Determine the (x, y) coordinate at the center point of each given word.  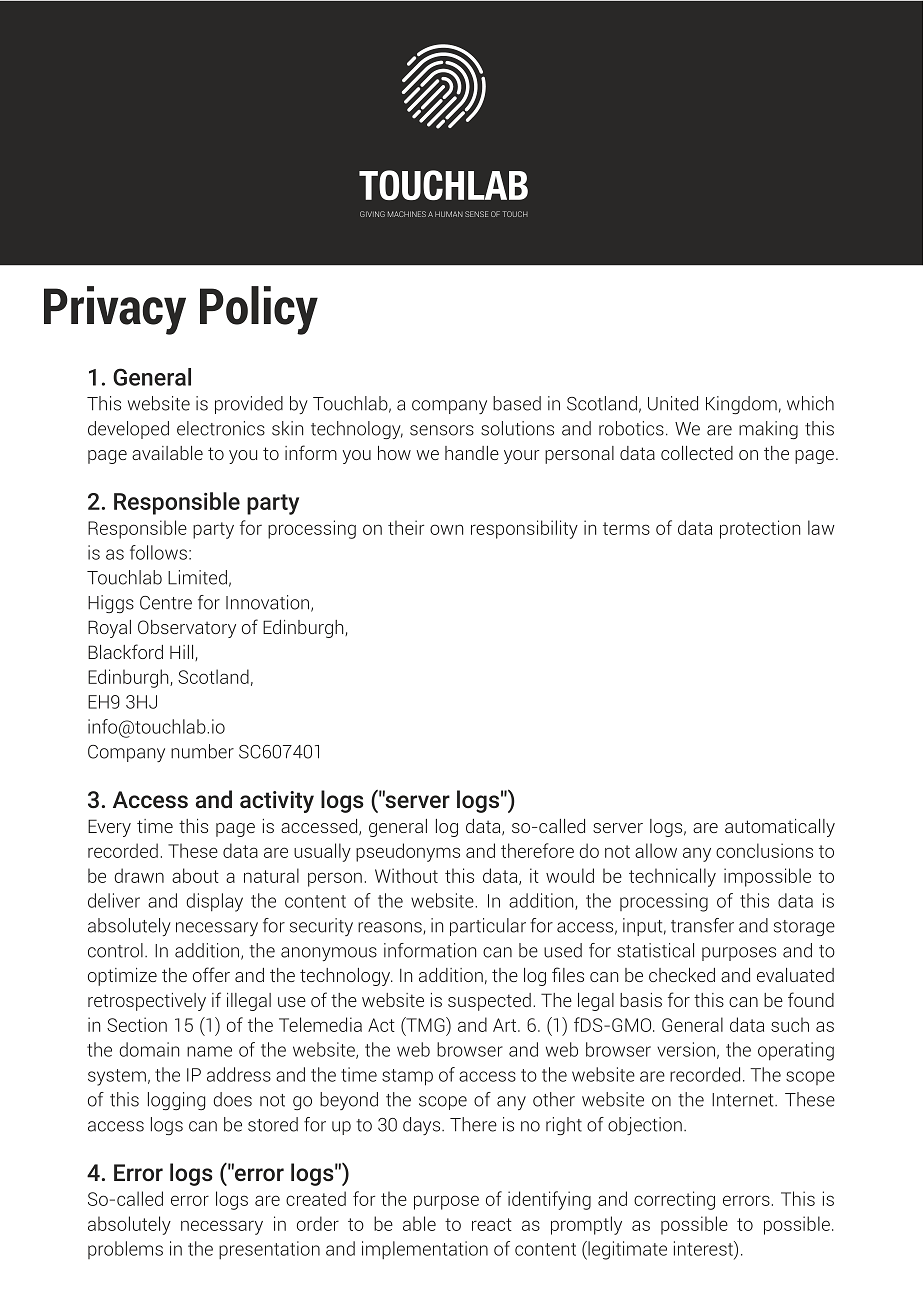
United (673, 403)
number (202, 751)
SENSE (476, 214)
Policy (259, 310)
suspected (489, 1002)
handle (472, 453)
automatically (780, 828)
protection (760, 529)
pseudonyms (408, 852)
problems (125, 1250)
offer (211, 974)
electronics (221, 428)
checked (682, 975)
